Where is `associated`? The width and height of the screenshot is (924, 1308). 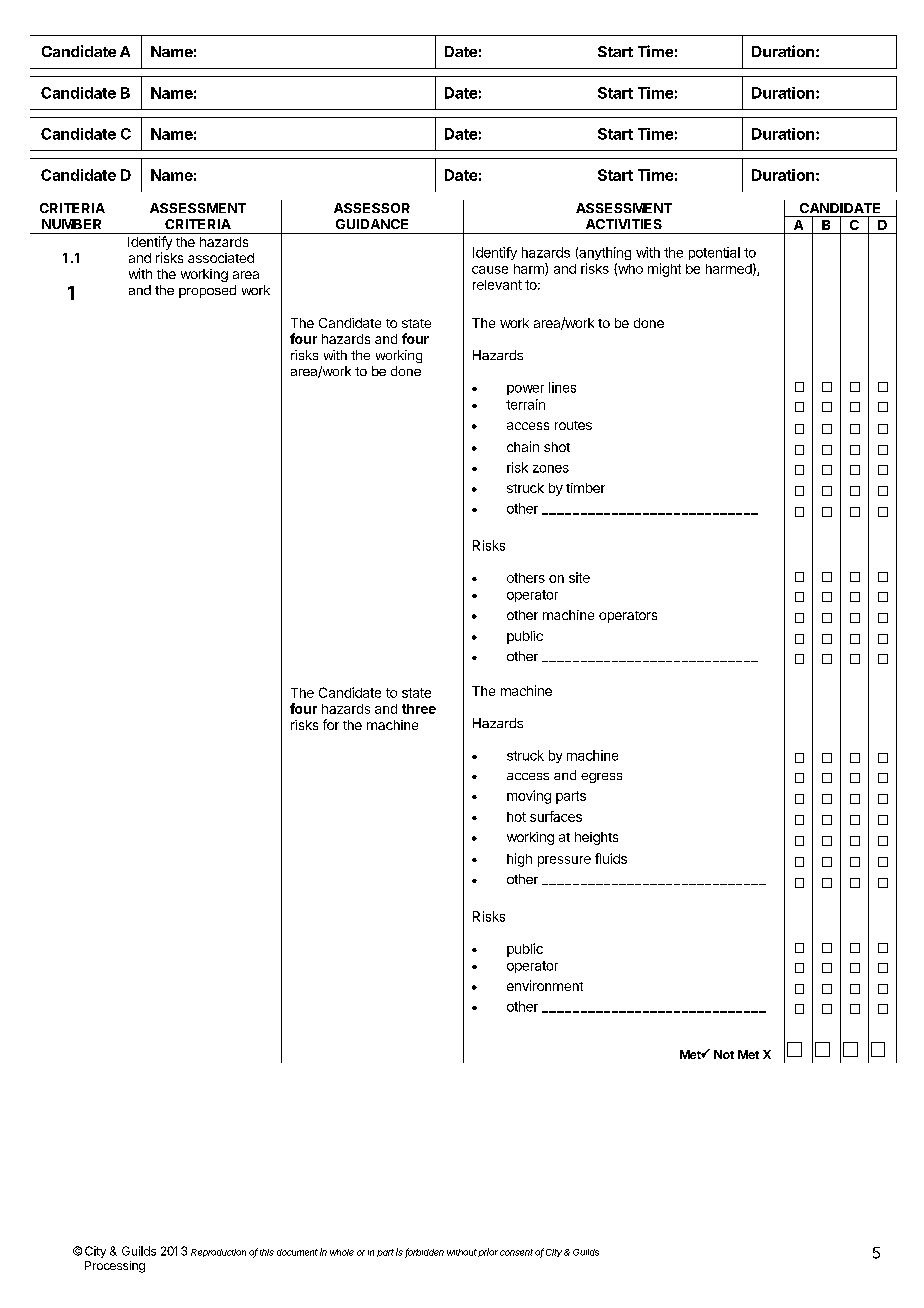 associated is located at coordinates (221, 258).
